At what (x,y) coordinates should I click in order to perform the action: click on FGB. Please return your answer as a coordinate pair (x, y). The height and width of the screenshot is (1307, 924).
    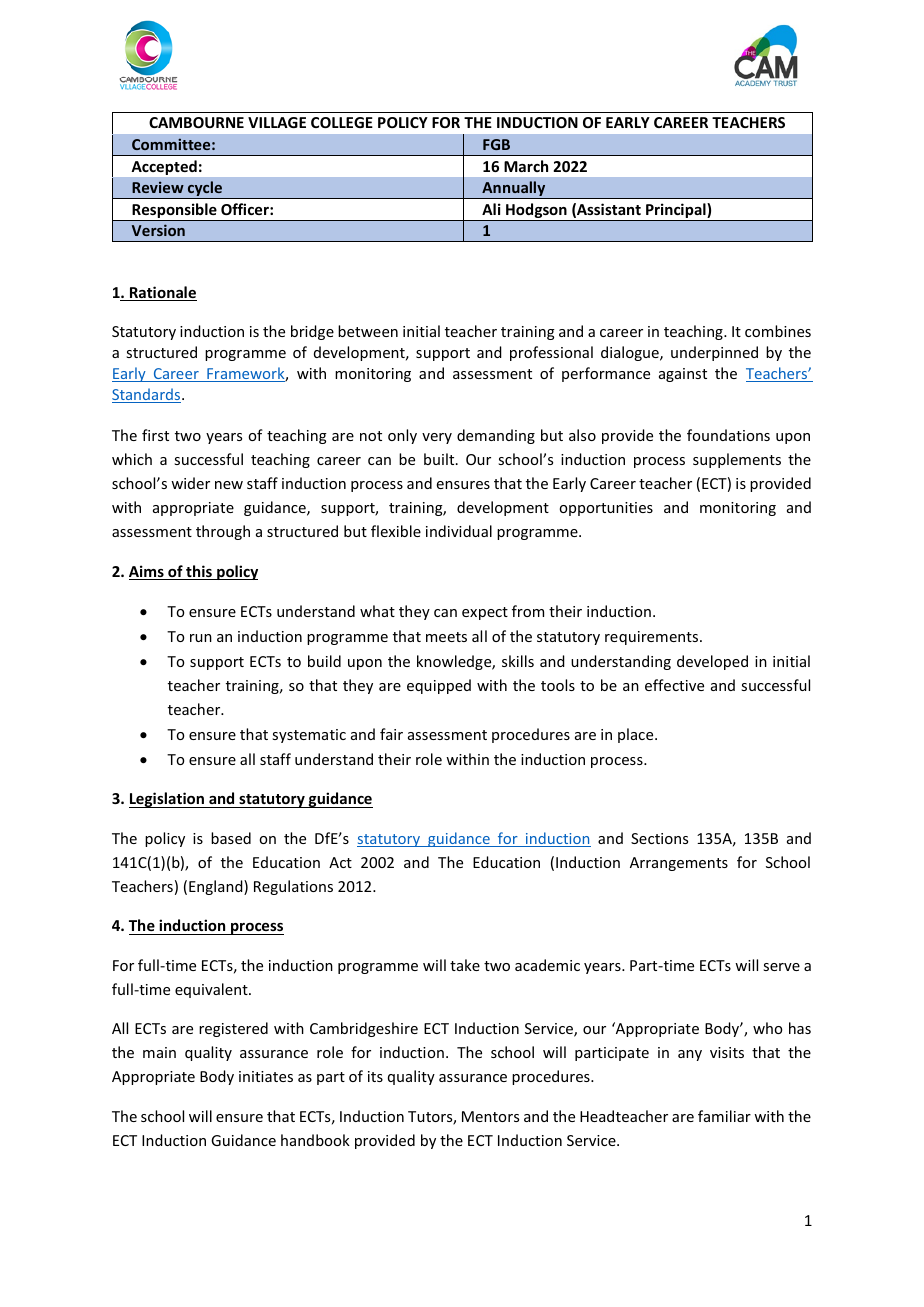
    Looking at the image, I should click on (496, 144).
